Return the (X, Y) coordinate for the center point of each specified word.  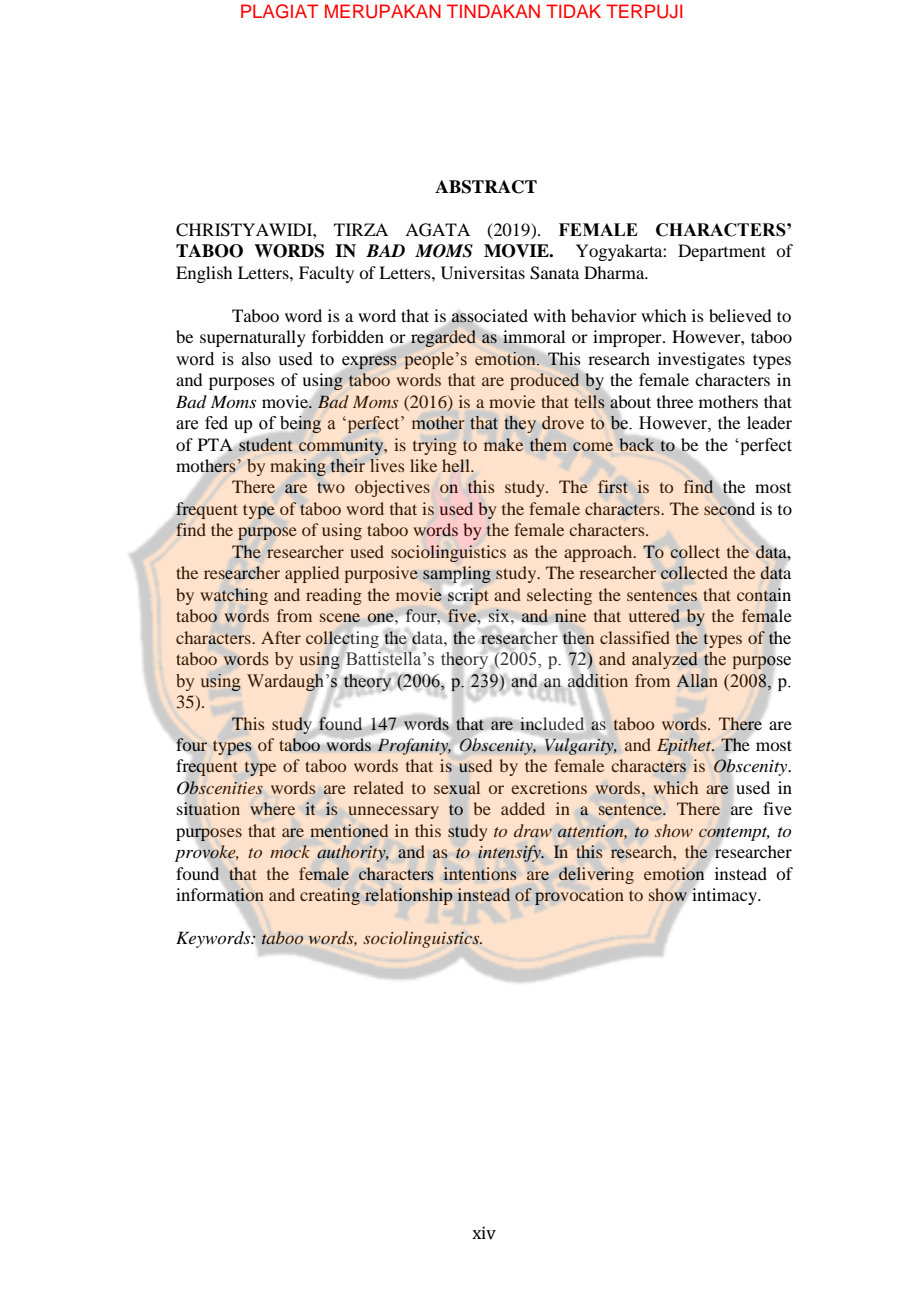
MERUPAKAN (383, 11)
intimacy (724, 895)
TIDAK (573, 11)
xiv (484, 1233)
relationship (409, 896)
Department (722, 252)
